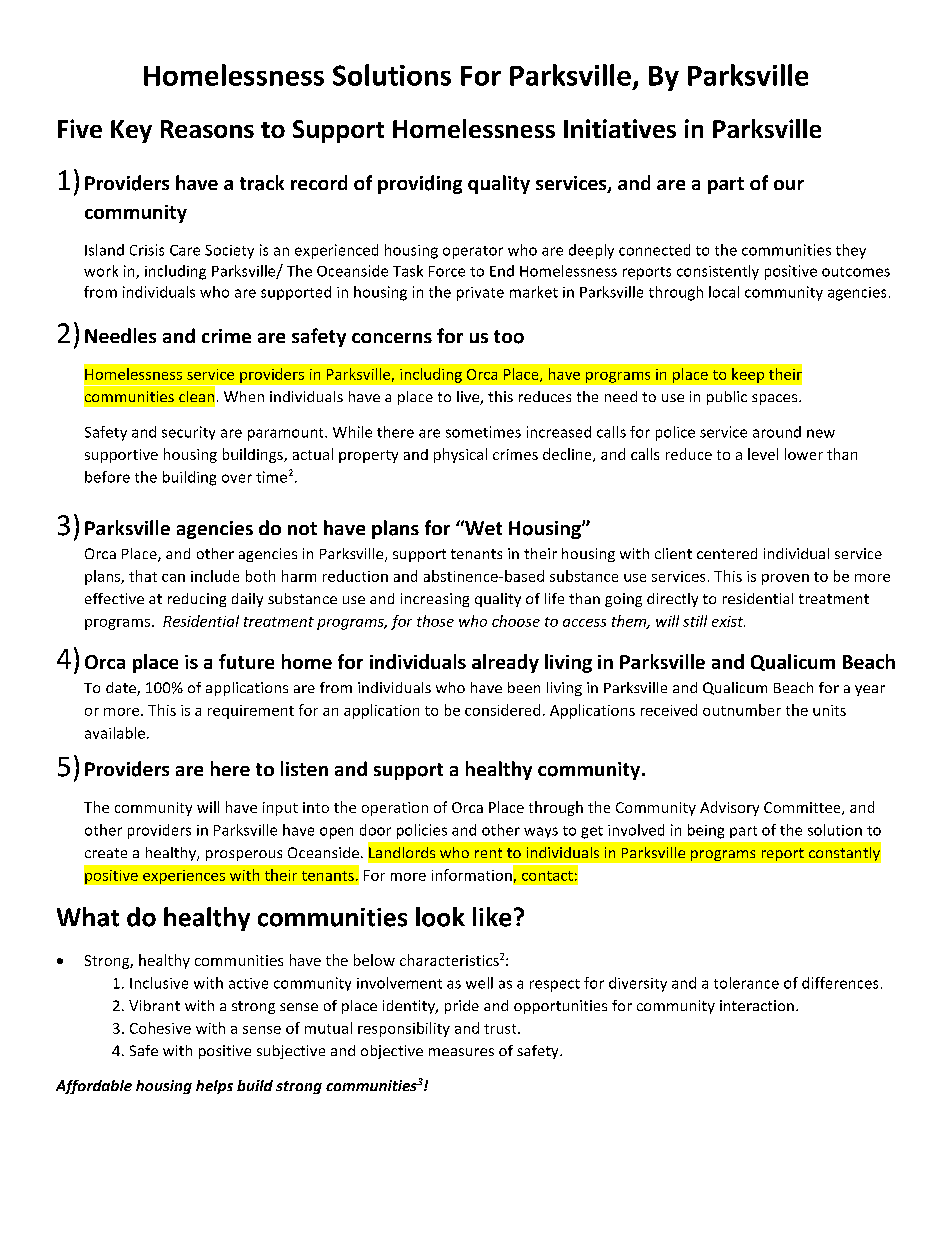 The image size is (952, 1233). What do you see at coordinates (706, 831) in the screenshot?
I see `being` at bounding box center [706, 831].
